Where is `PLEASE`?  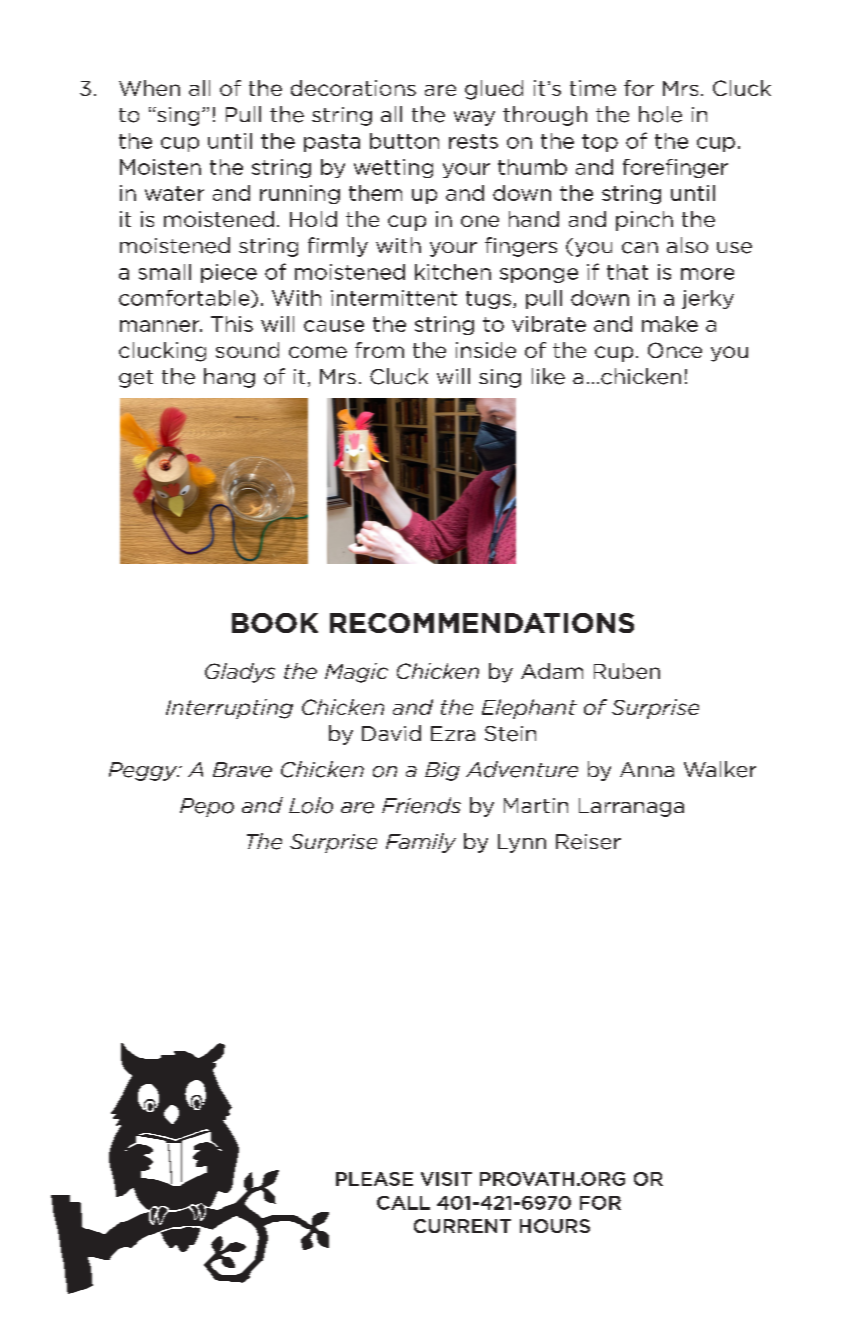 PLEASE is located at coordinates (374, 1179).
